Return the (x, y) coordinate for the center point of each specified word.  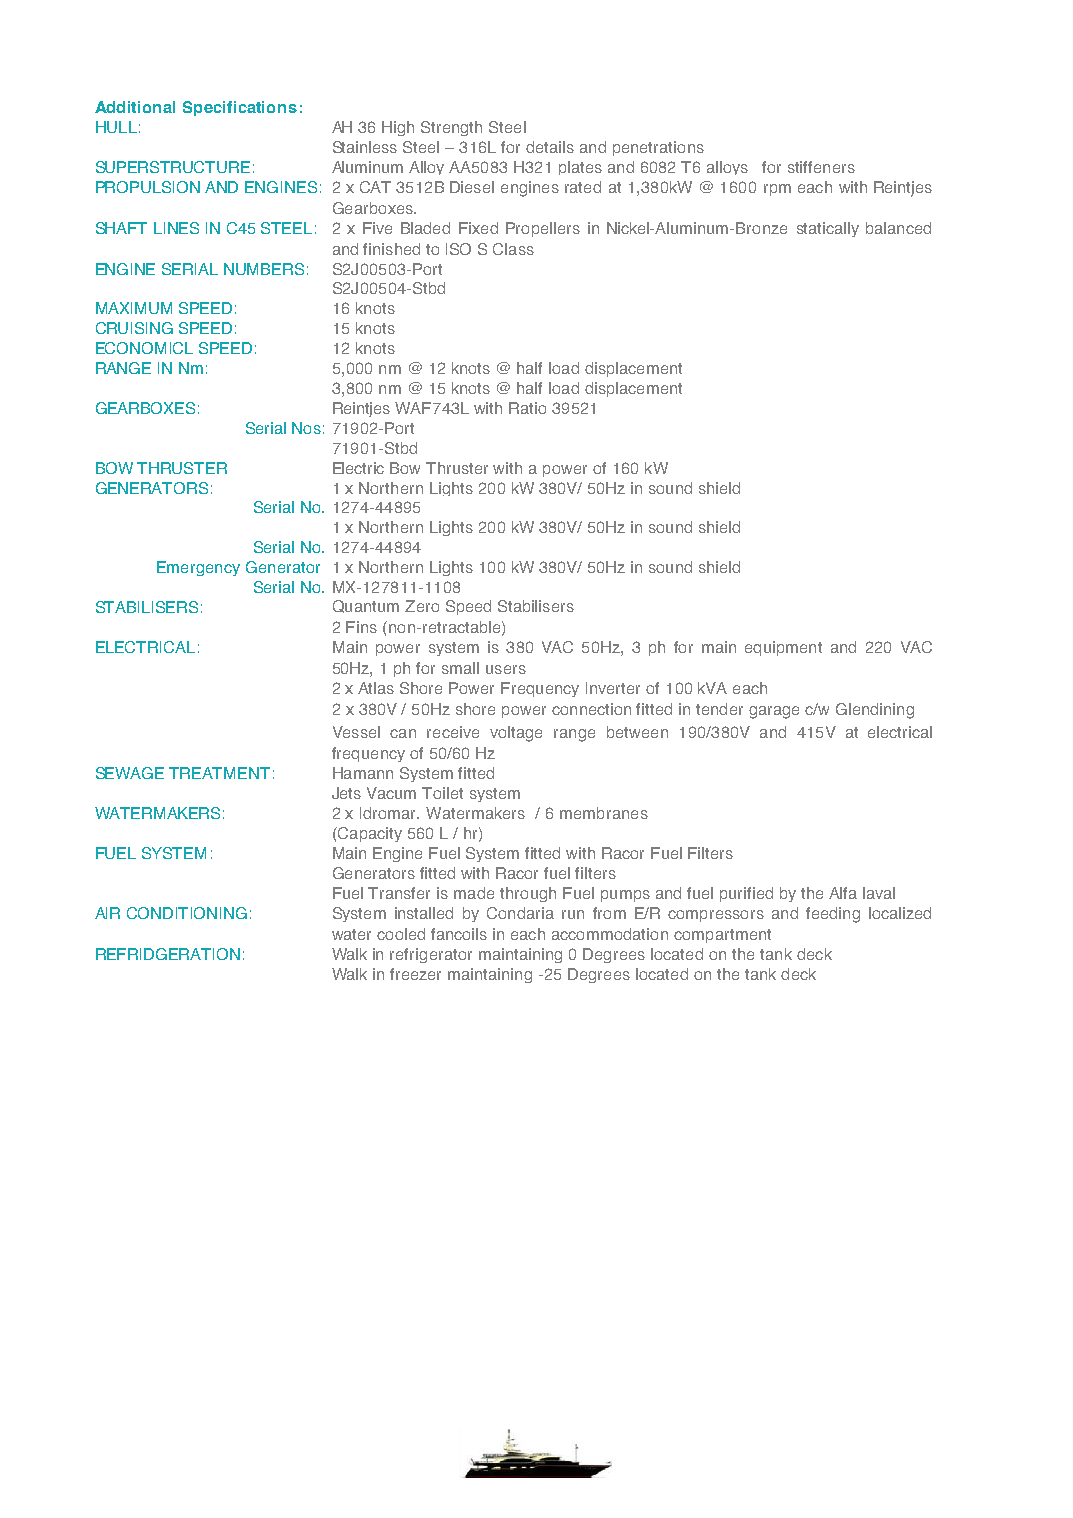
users (506, 669)
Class (513, 249)
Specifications (240, 108)
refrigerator (431, 955)
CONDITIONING (187, 913)
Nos (306, 428)
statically (828, 229)
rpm (777, 190)
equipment (783, 648)
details (550, 147)
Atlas (376, 688)
